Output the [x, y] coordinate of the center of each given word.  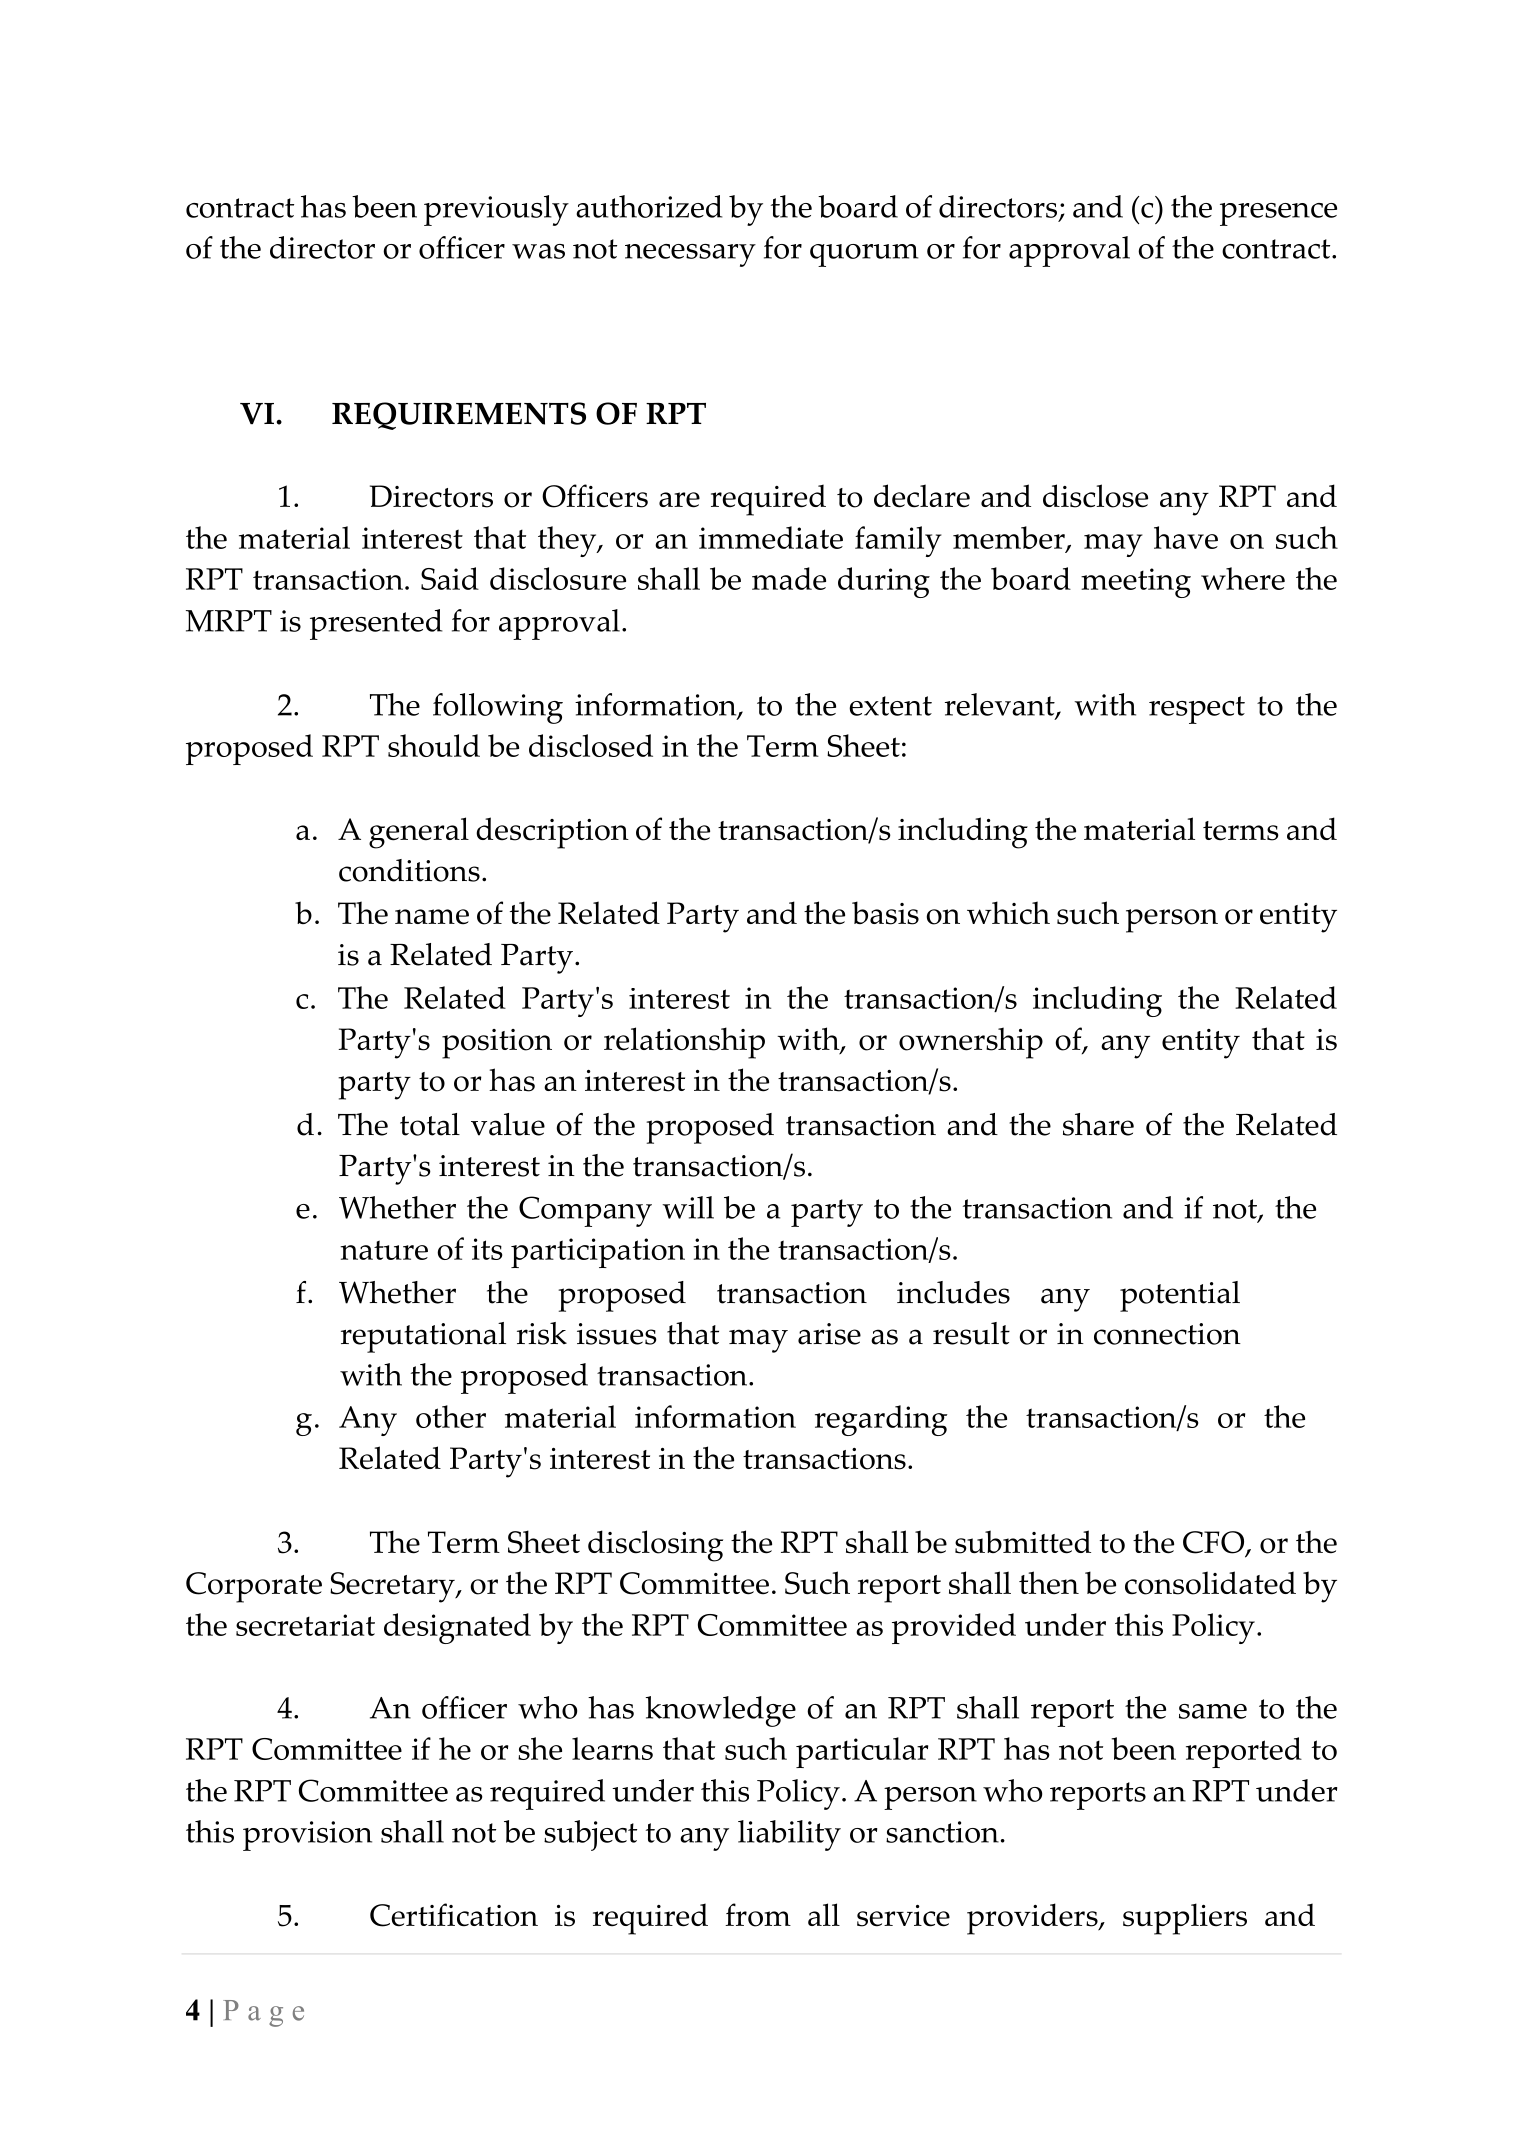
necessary [690, 255]
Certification [454, 1915]
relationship [684, 1043]
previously [496, 210]
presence [1278, 214]
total [430, 1124]
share [1098, 1124]
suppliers [1185, 1919]
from [758, 1915]
